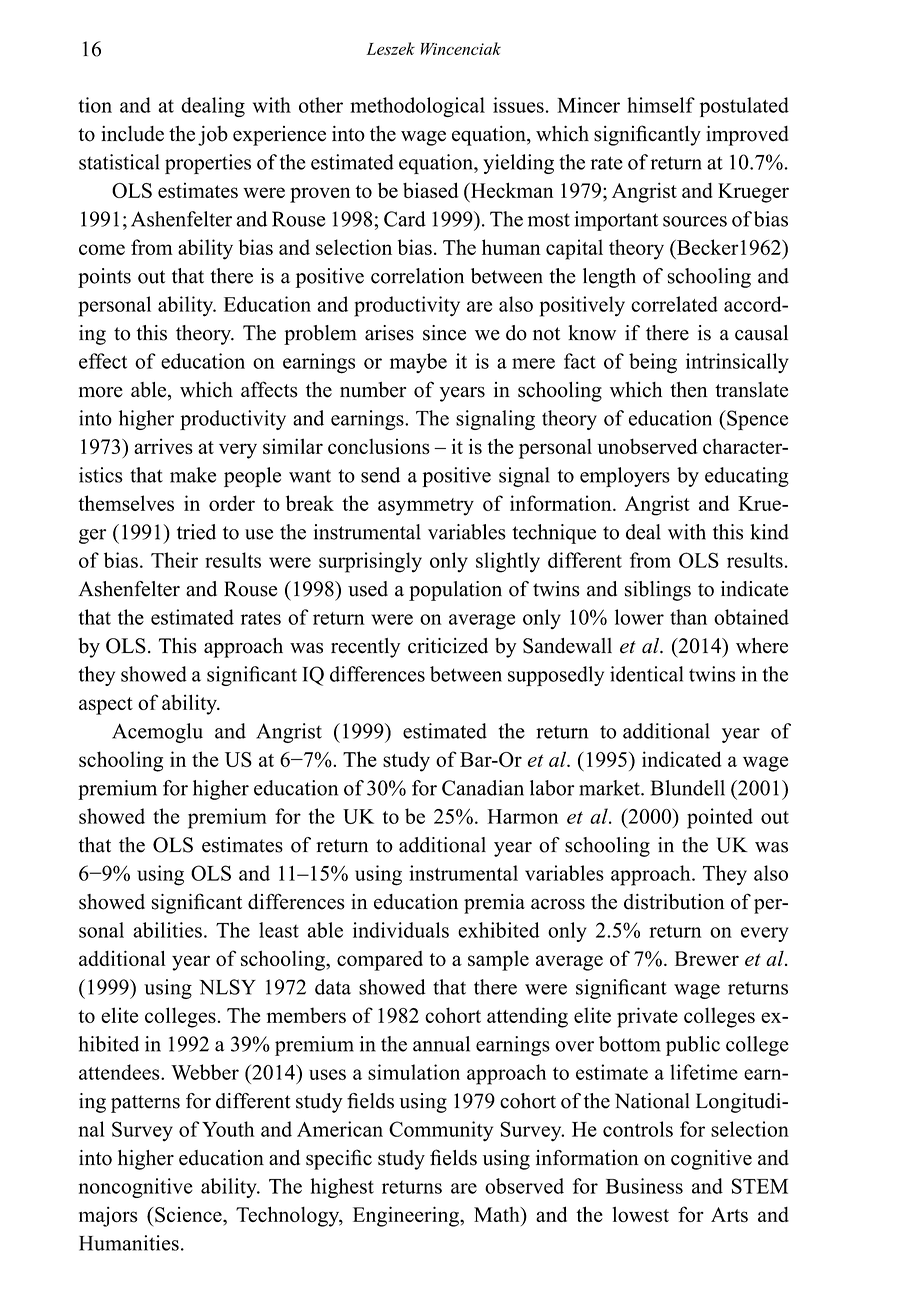  Describe the element at coordinates (417, 107) in the image. I see `methodological` at that location.
